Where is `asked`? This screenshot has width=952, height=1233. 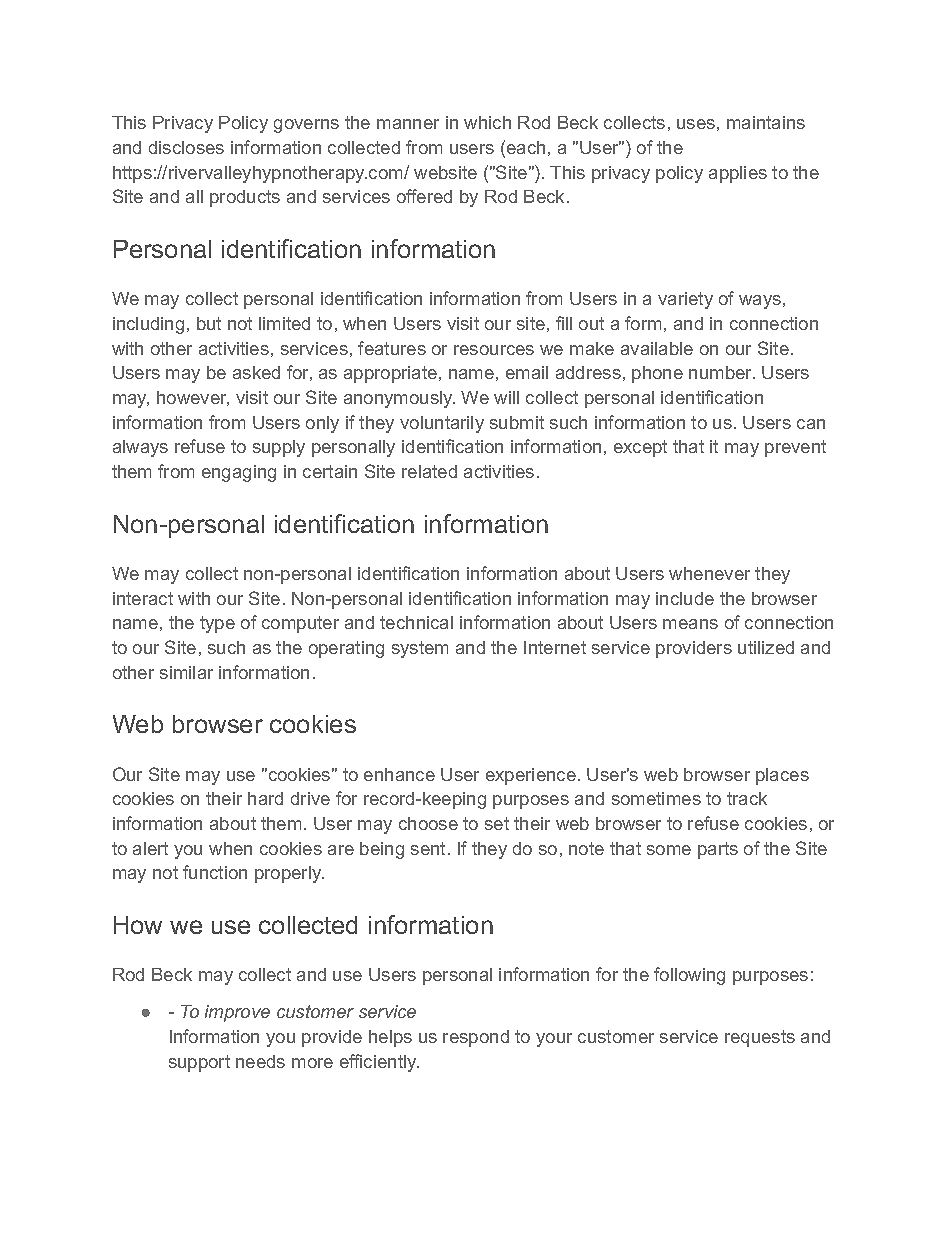
asked is located at coordinates (256, 372).
